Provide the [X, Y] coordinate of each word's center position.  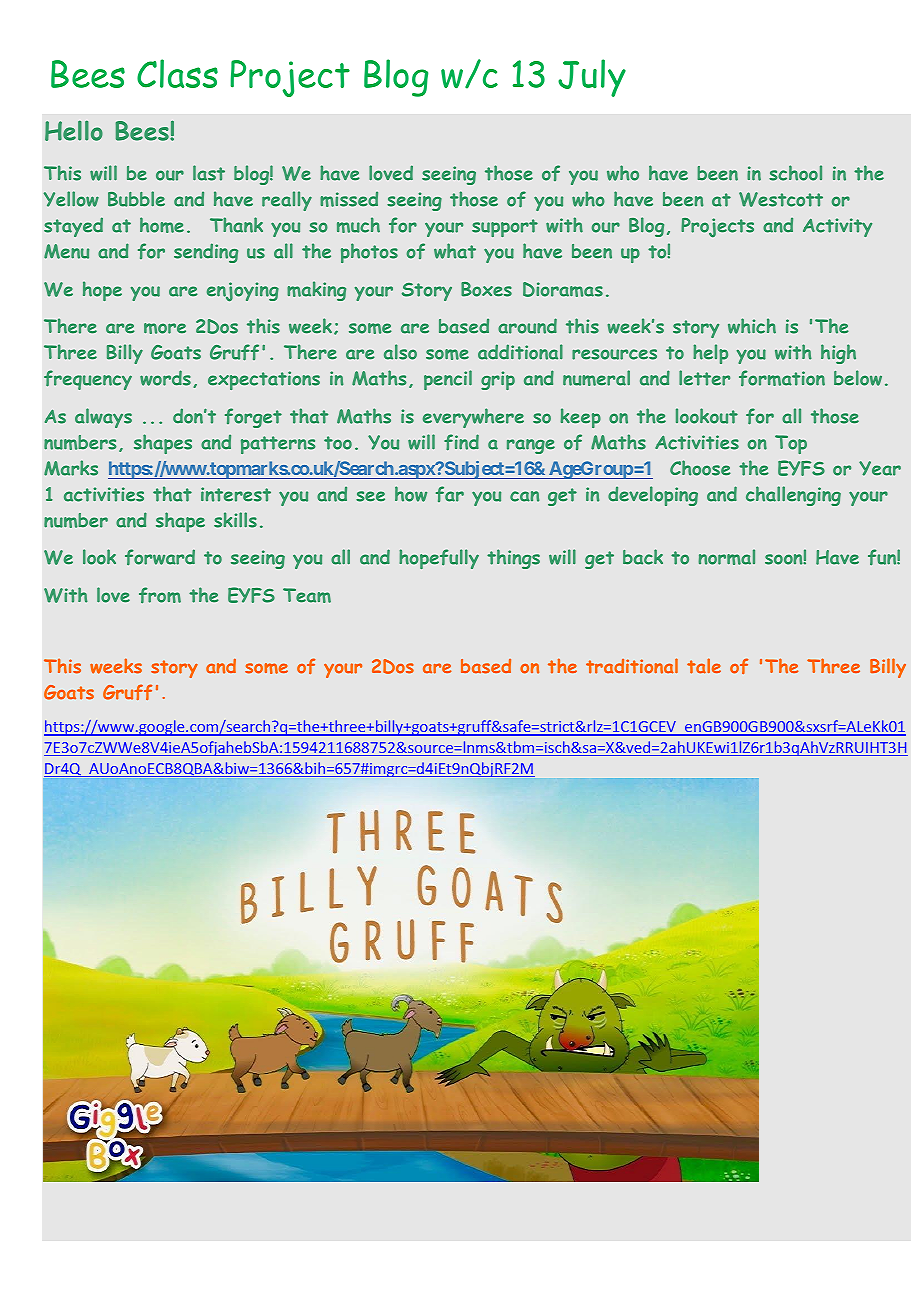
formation [782, 378]
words [165, 378]
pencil [448, 380]
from [160, 595]
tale [704, 666]
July [592, 78]
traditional [632, 666]
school [795, 173]
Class [177, 73]
